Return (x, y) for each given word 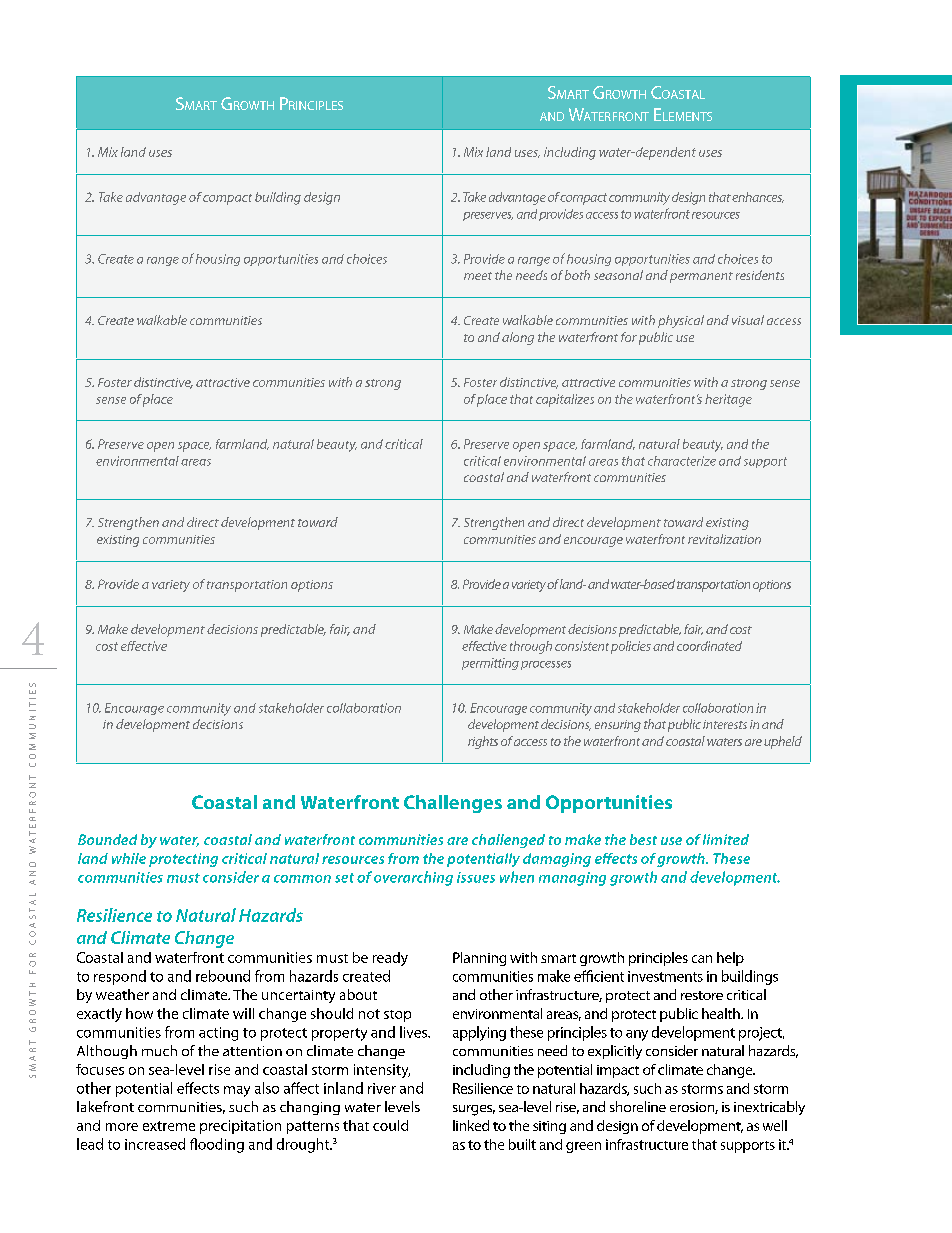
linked (471, 1125)
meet (478, 276)
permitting (490, 664)
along (518, 338)
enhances (758, 197)
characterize (682, 461)
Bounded (107, 839)
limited (726, 839)
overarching (413, 878)
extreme (169, 1126)
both (577, 275)
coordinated (709, 646)
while (129, 858)
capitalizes (565, 400)
